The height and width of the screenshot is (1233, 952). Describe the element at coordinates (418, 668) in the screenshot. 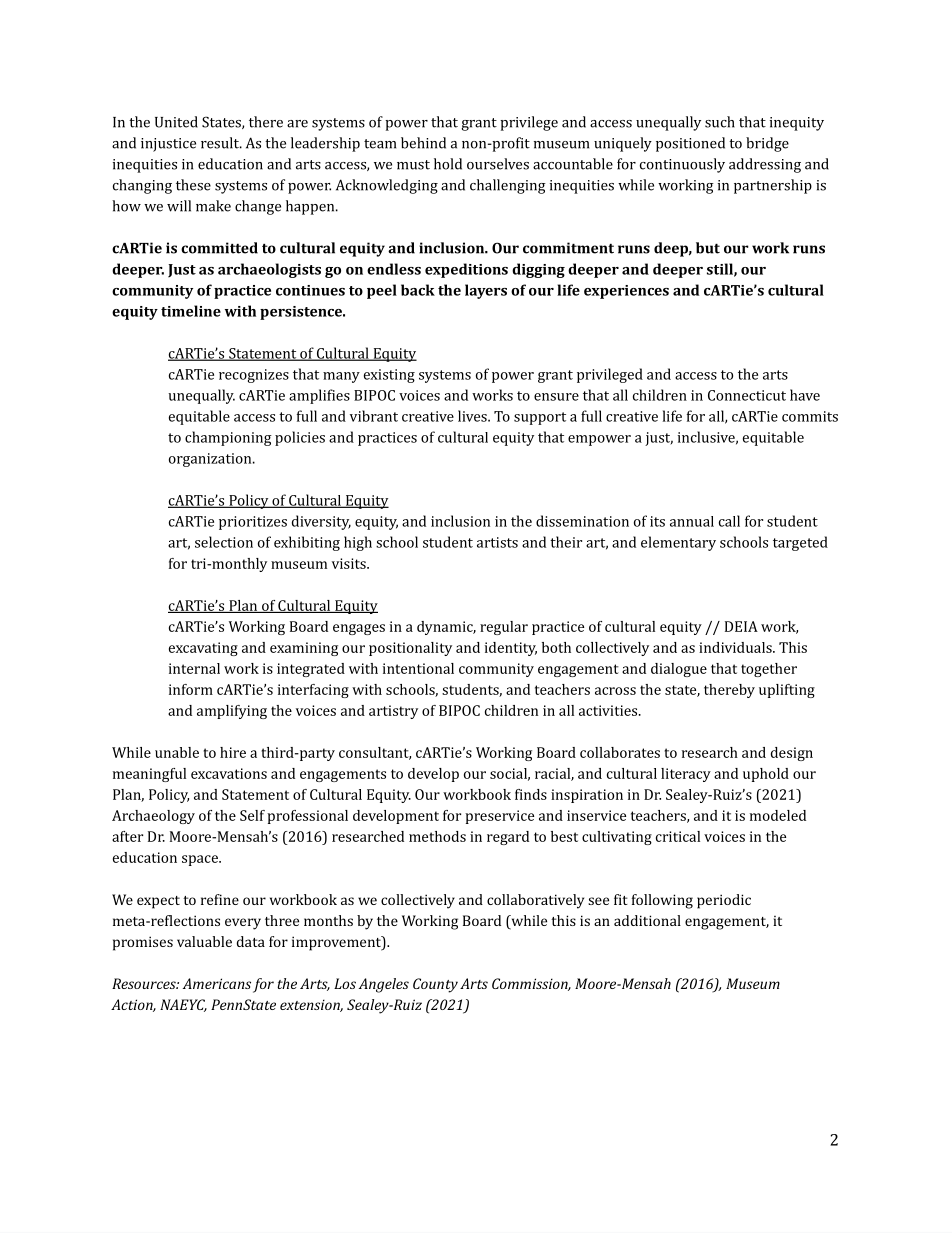

I see `intentional` at that location.
